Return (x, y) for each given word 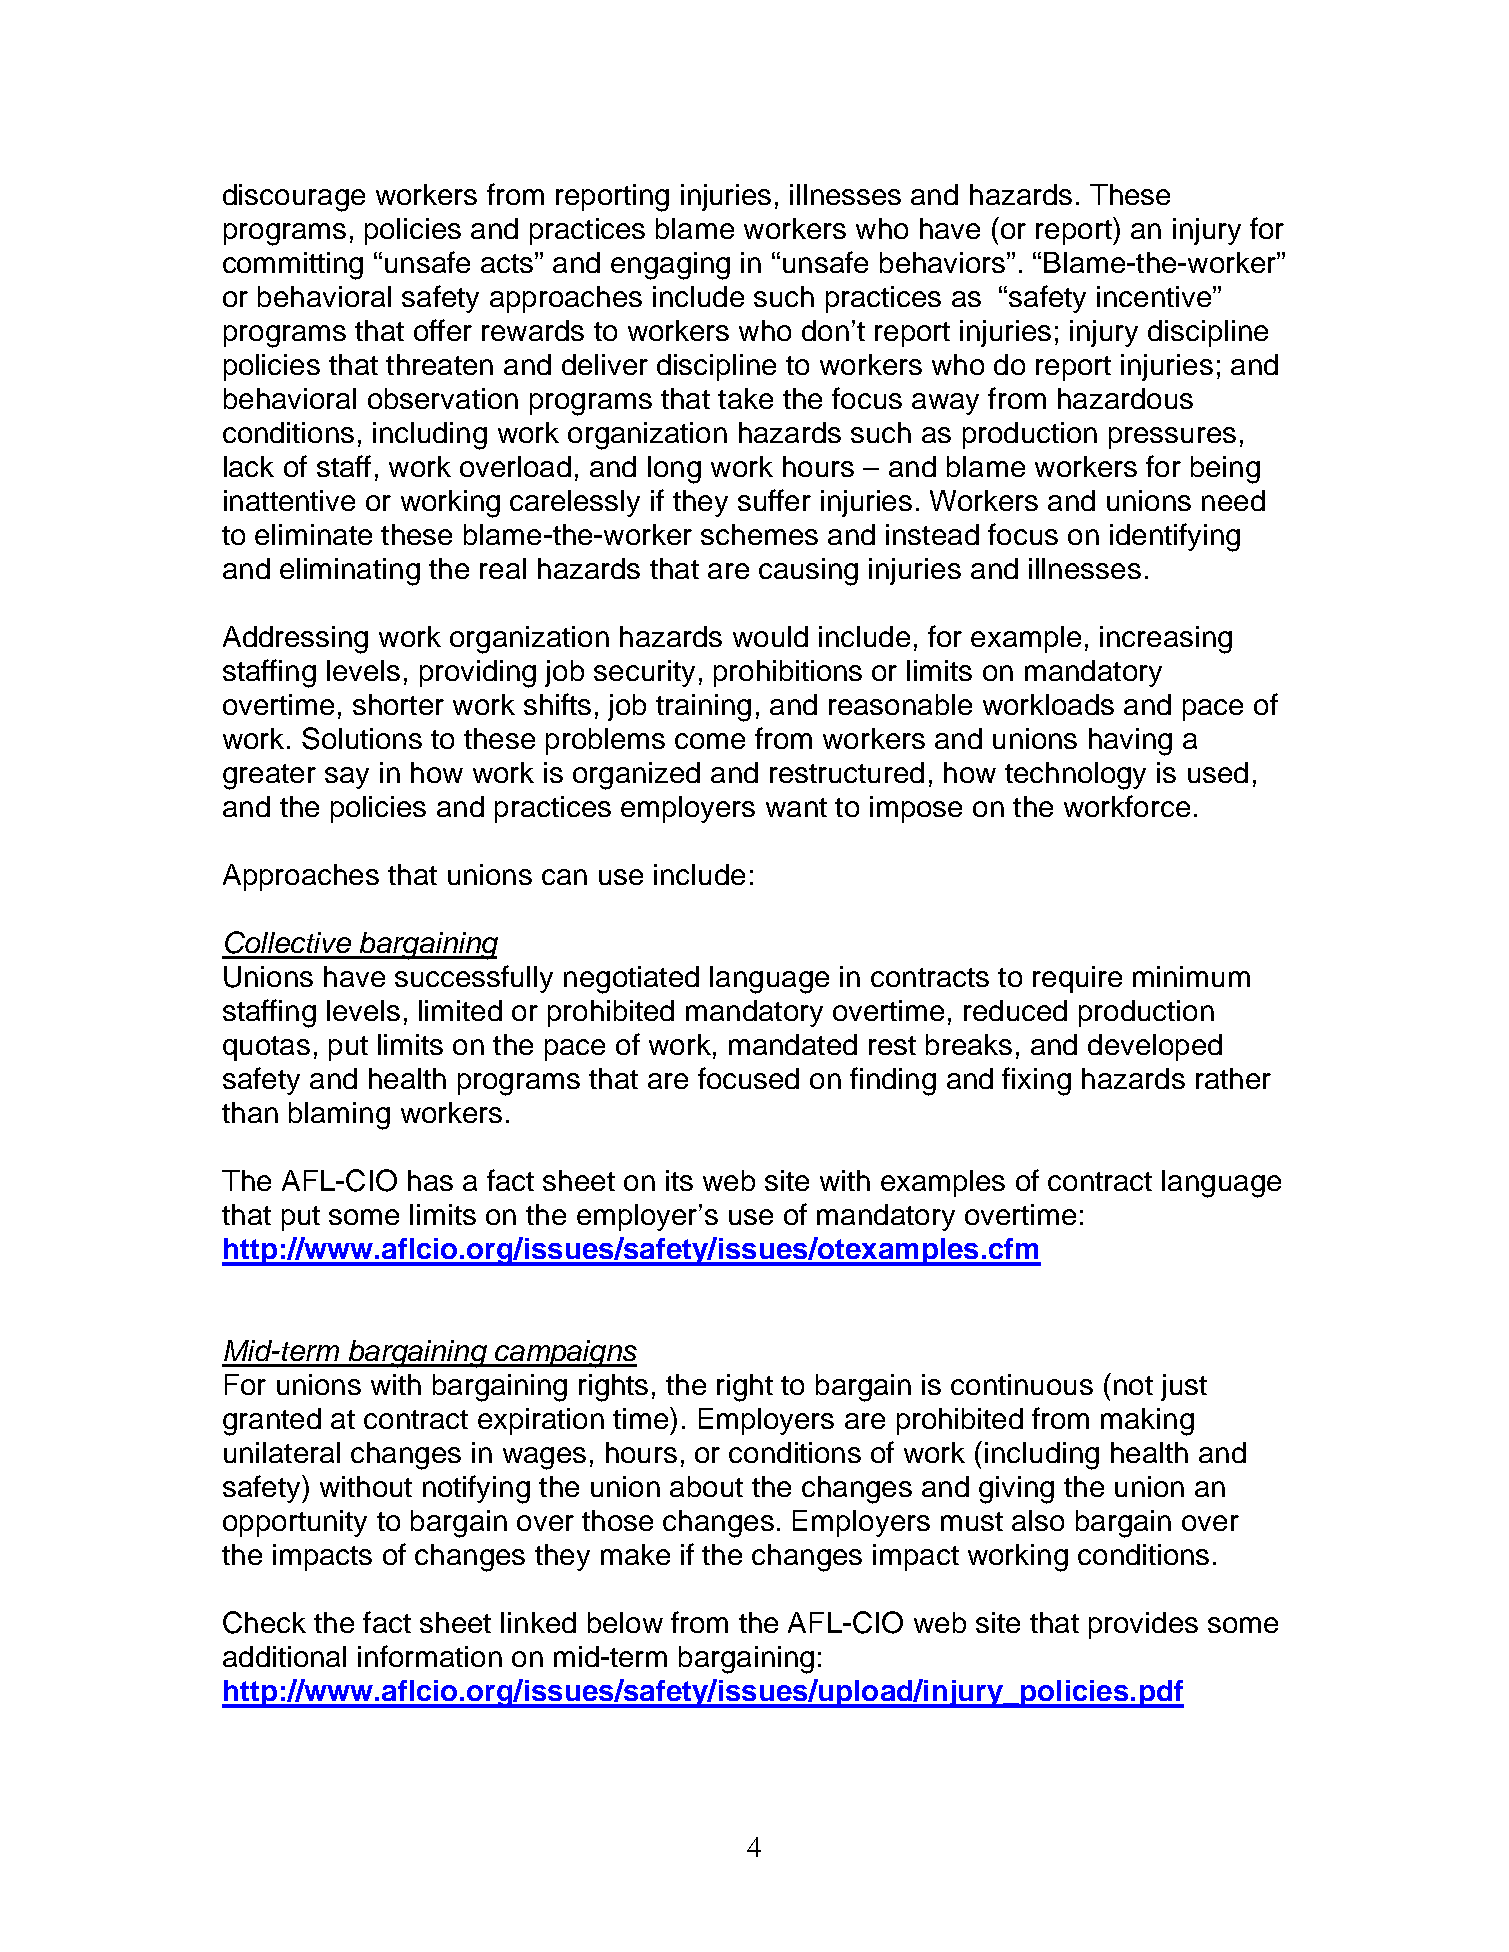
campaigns (565, 1354)
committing (293, 266)
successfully (474, 979)
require (1077, 979)
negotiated (631, 980)
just (1184, 1387)
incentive (1155, 296)
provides (1143, 1625)
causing (808, 572)
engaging (670, 266)
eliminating (350, 572)
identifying (1175, 537)
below (625, 1622)
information (430, 1656)
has (430, 1180)
